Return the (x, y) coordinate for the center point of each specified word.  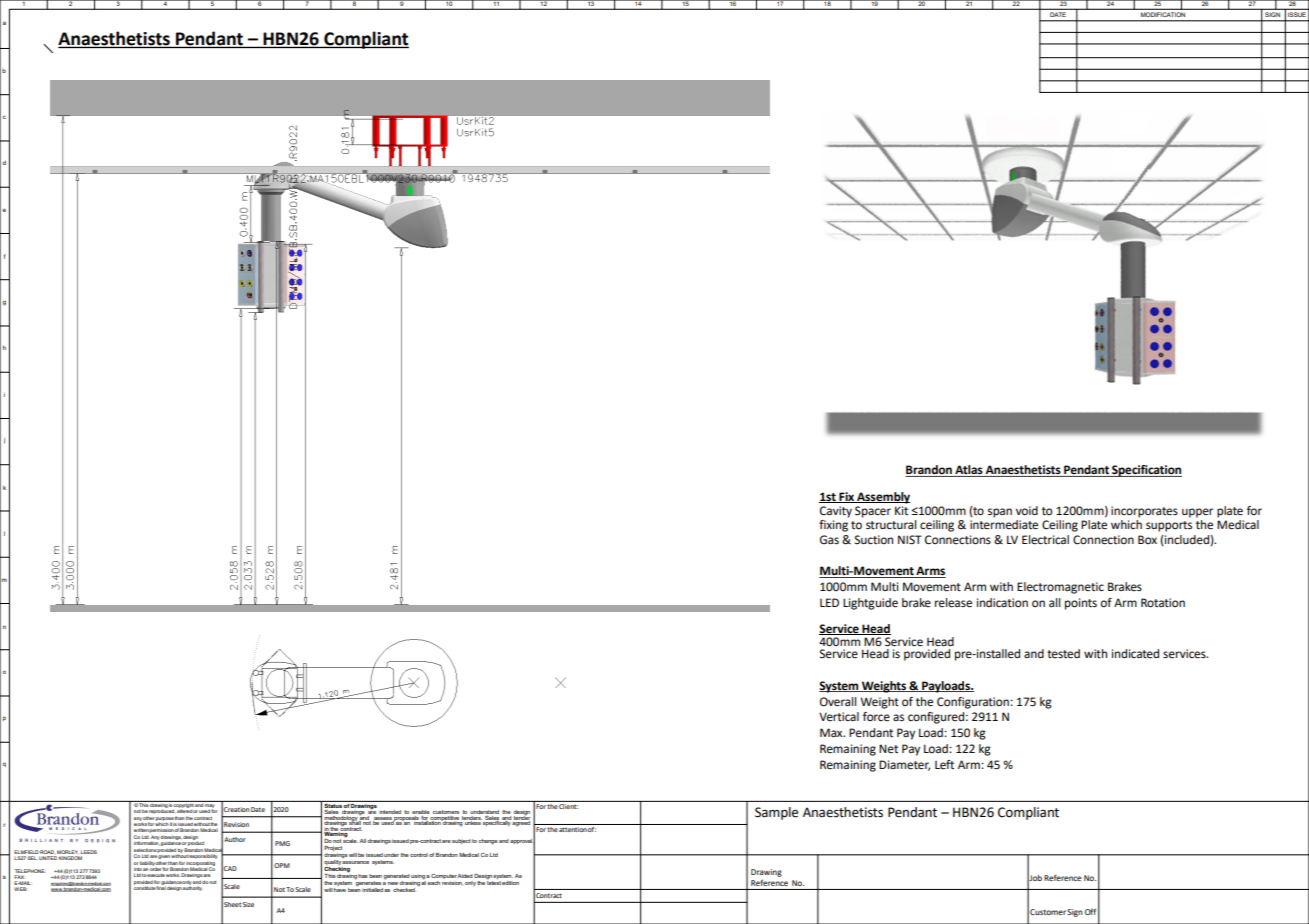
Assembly (882, 498)
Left (944, 765)
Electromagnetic (1060, 588)
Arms (930, 572)
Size (248, 904)
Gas (829, 540)
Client (568, 805)
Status (333, 804)
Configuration (974, 703)
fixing (833, 526)
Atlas (969, 471)
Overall (838, 702)
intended (390, 812)
